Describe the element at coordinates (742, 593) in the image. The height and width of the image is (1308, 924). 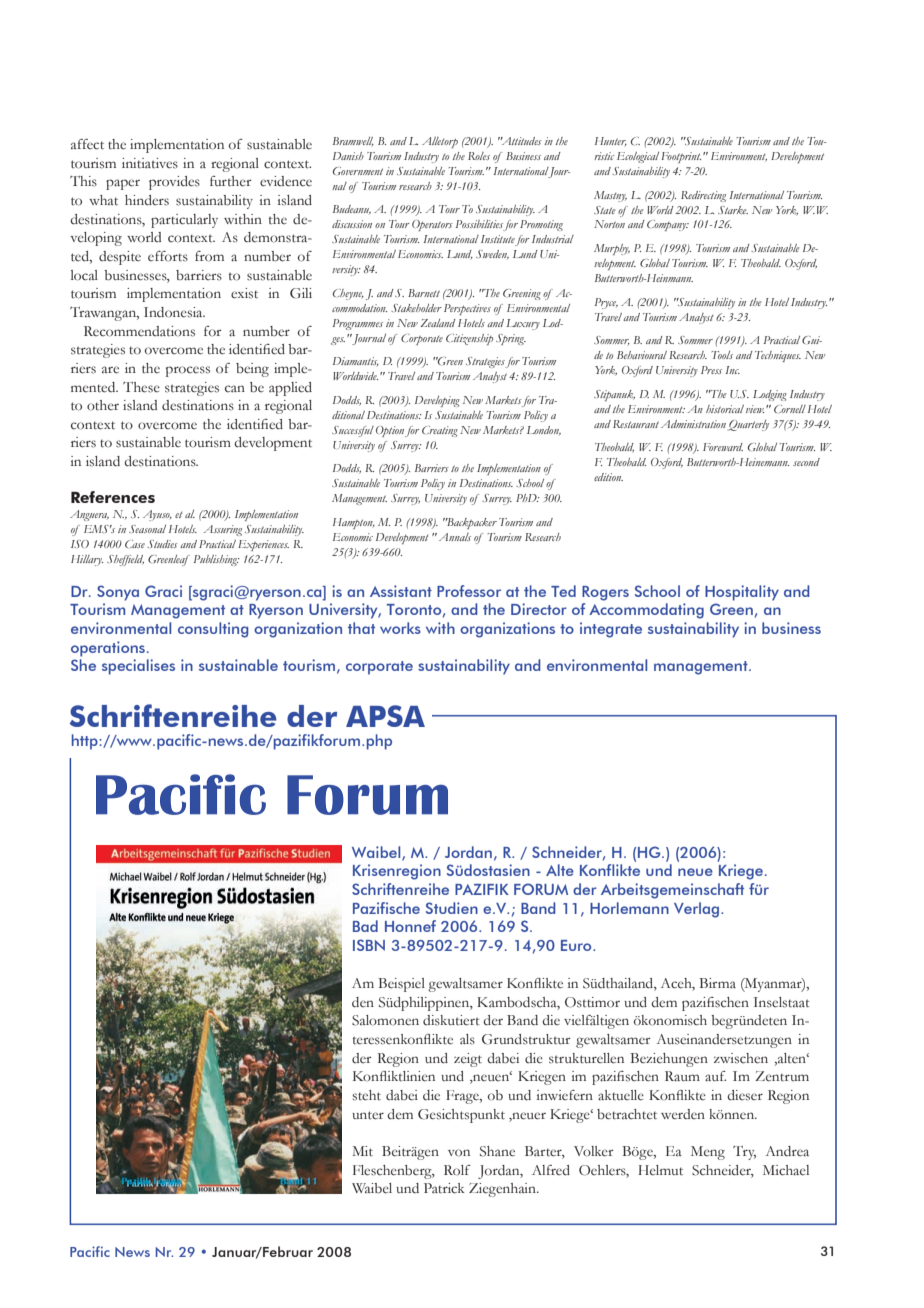
I see `Hospitality` at that location.
